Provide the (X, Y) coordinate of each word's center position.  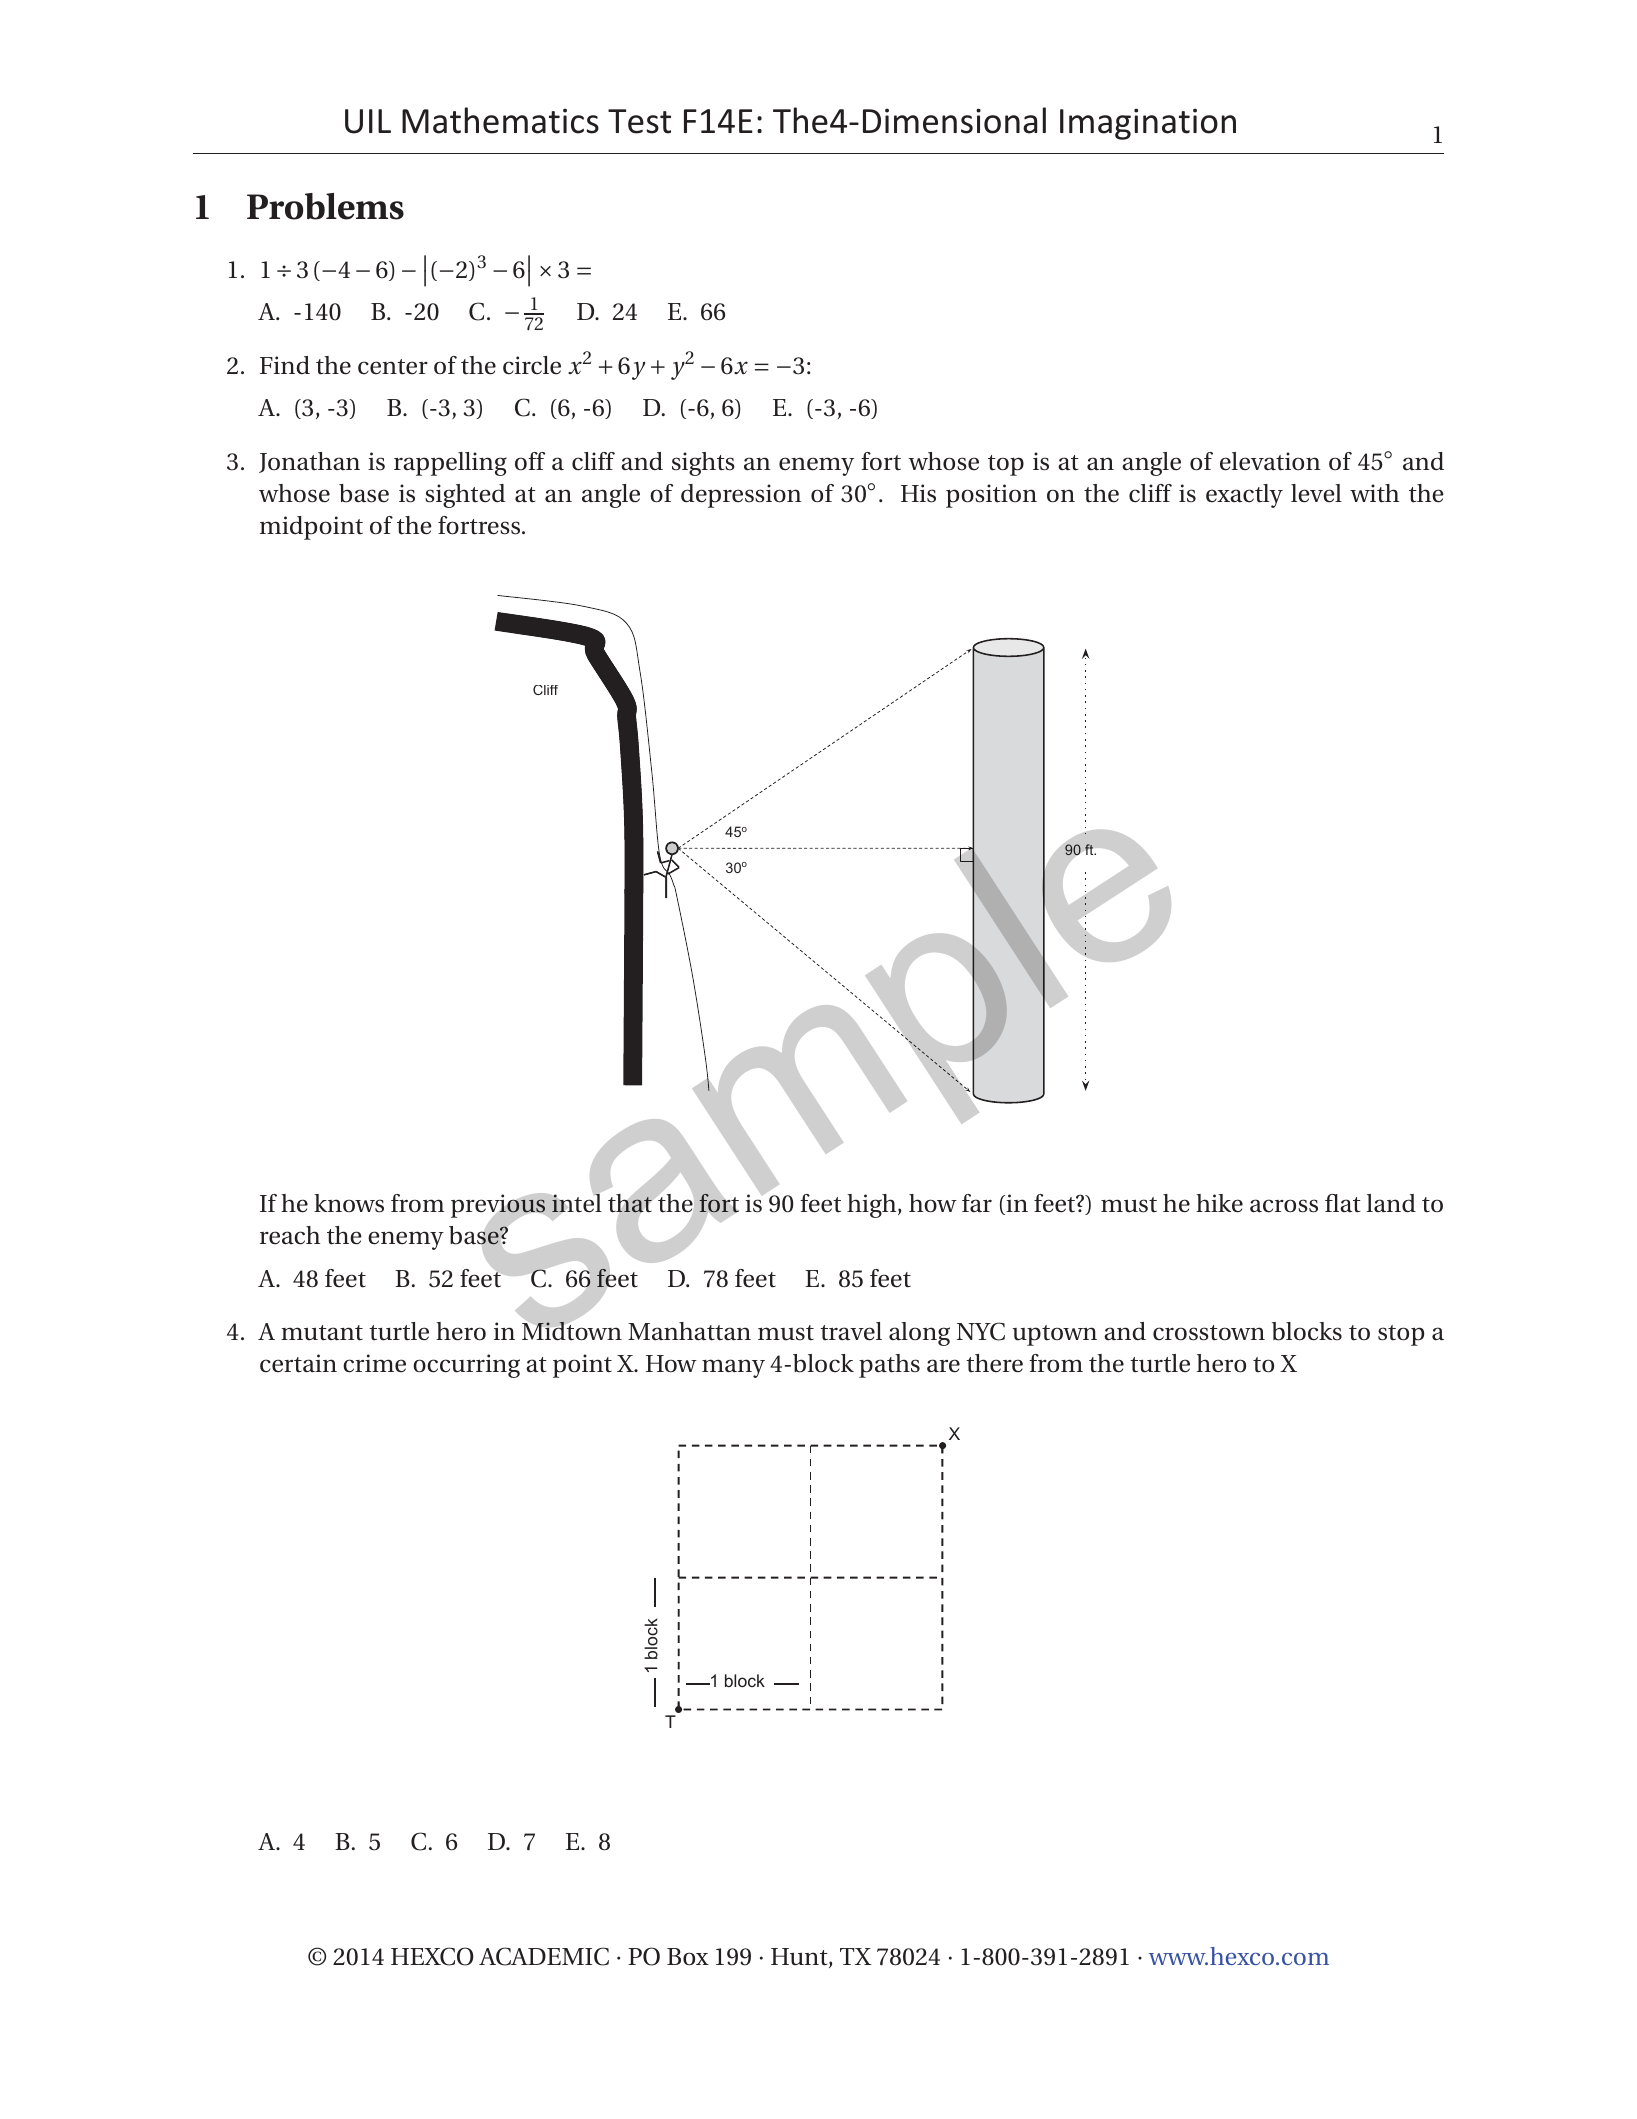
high (873, 1206)
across (1284, 1206)
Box (688, 1957)
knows (349, 1203)
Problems (325, 206)
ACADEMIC (544, 1956)
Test (639, 121)
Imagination (1148, 124)
